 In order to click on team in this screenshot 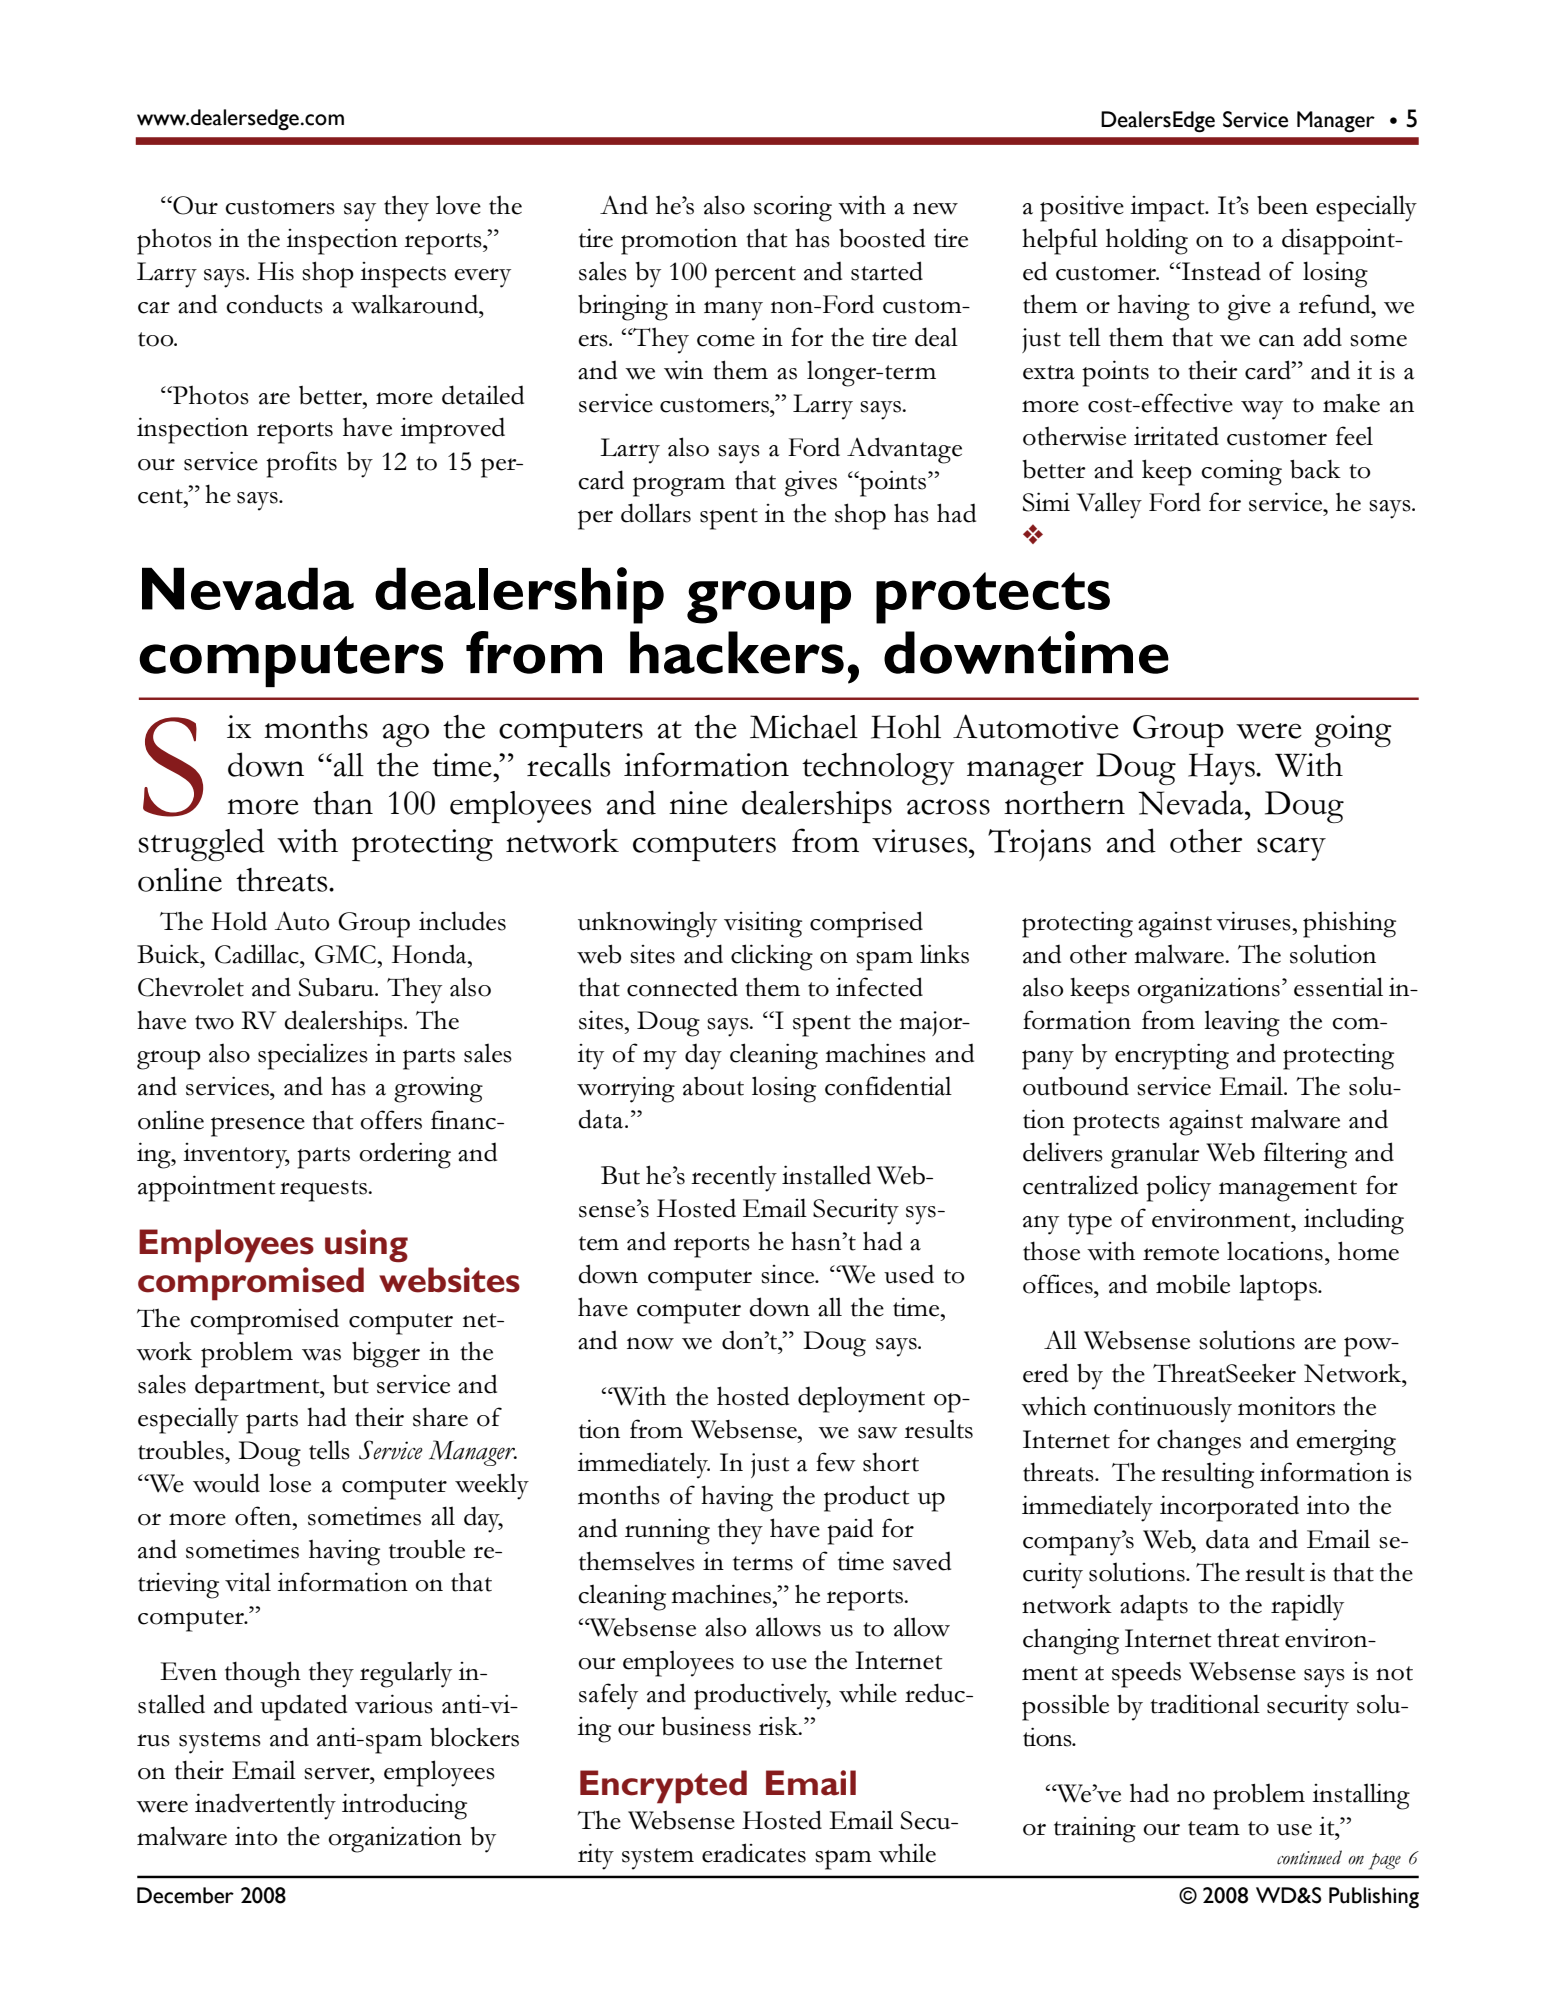, I will do `click(1214, 1828)`.
